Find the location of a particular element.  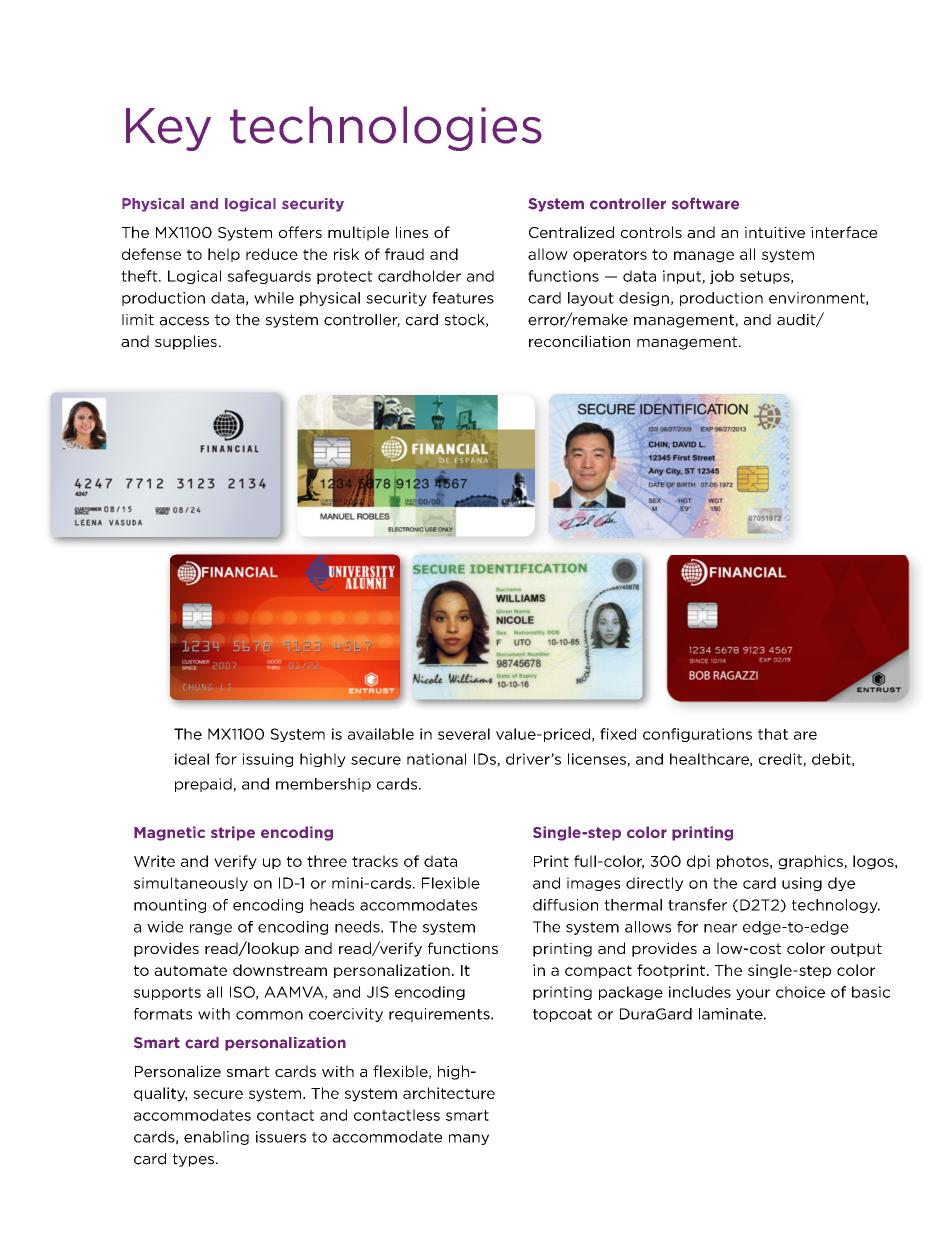

software is located at coordinates (705, 203).
